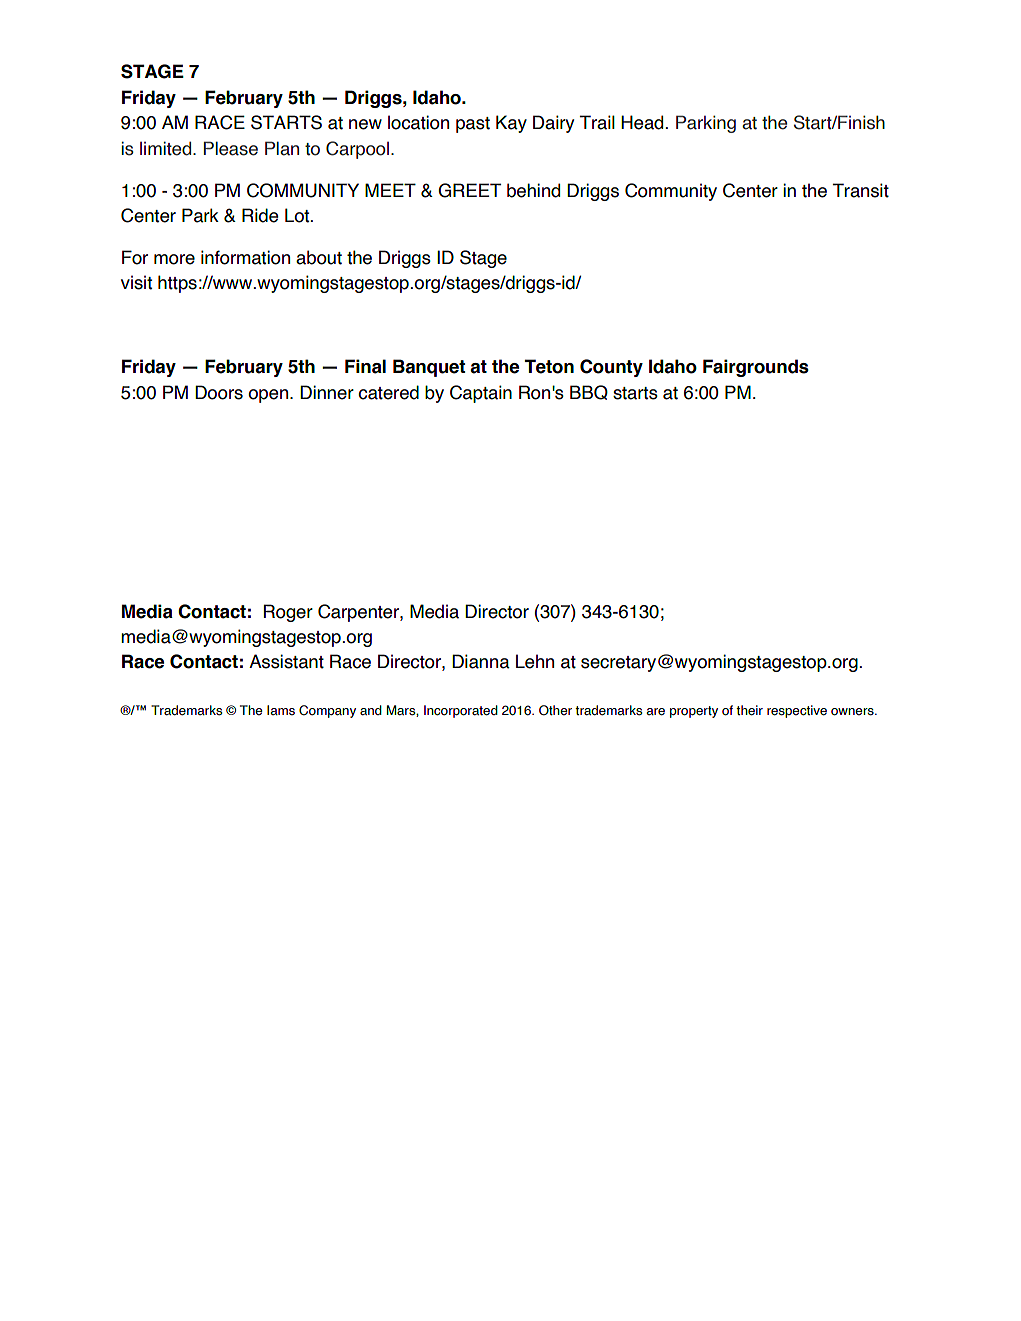 This page has height=1321, width=1021. What do you see at coordinates (219, 392) in the page?
I see `Doors` at bounding box center [219, 392].
